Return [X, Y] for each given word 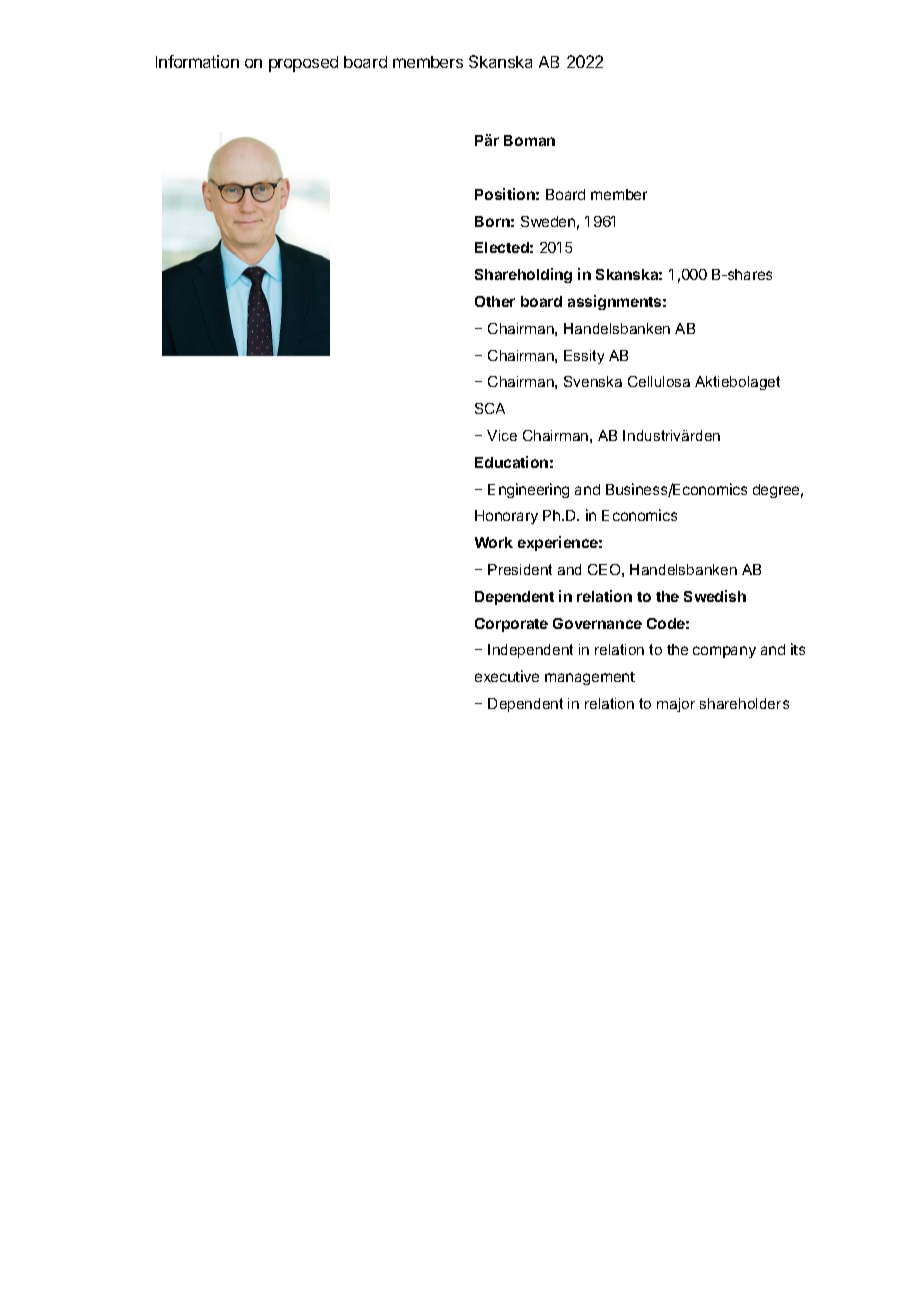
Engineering [528, 490]
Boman [529, 140]
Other [495, 301]
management [590, 678]
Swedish [715, 596]
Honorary [506, 517]
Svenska [593, 381]
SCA [490, 408]
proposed [303, 64]
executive [507, 676]
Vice [502, 435]
